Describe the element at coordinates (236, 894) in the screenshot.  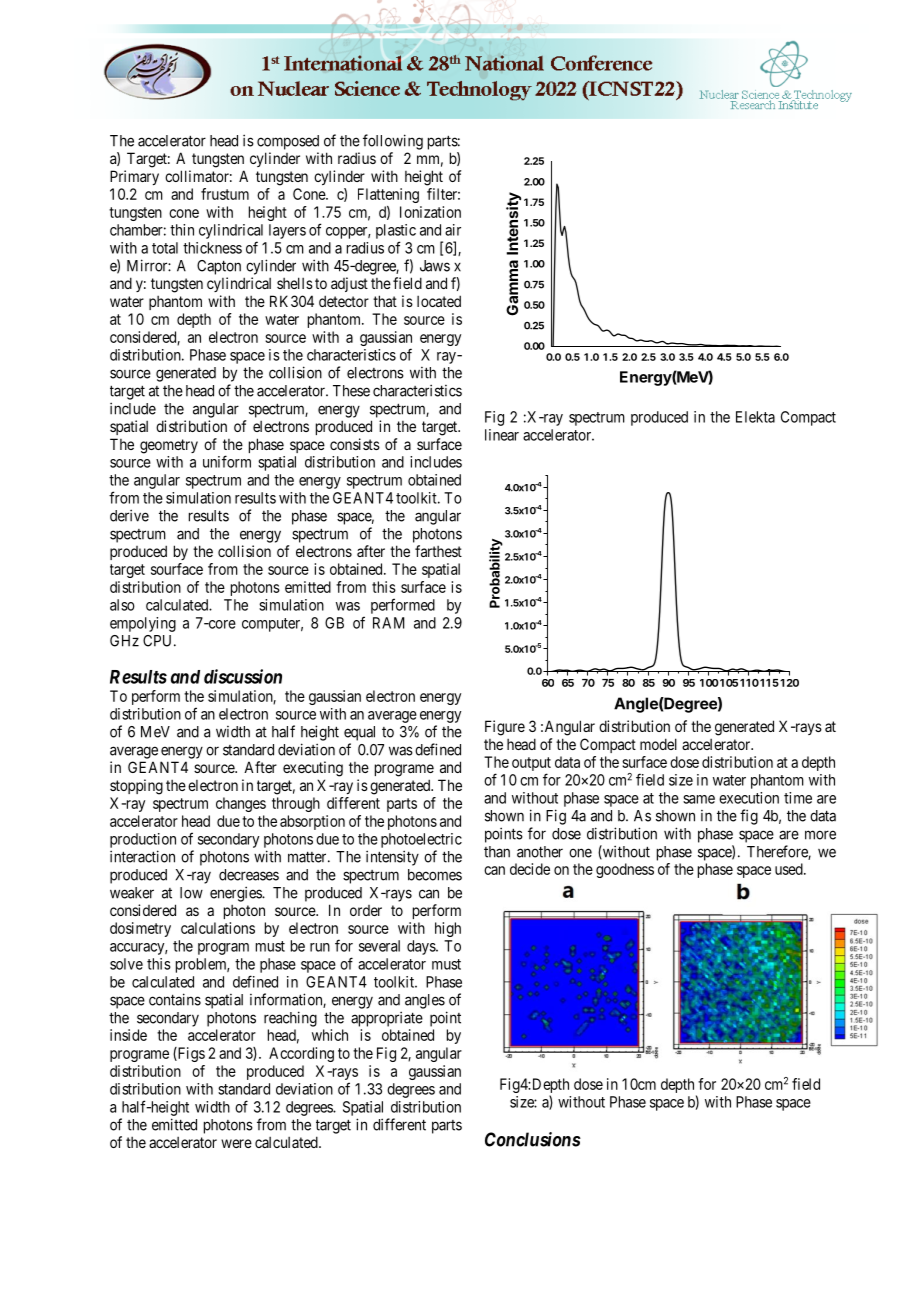
I see `energies` at that location.
